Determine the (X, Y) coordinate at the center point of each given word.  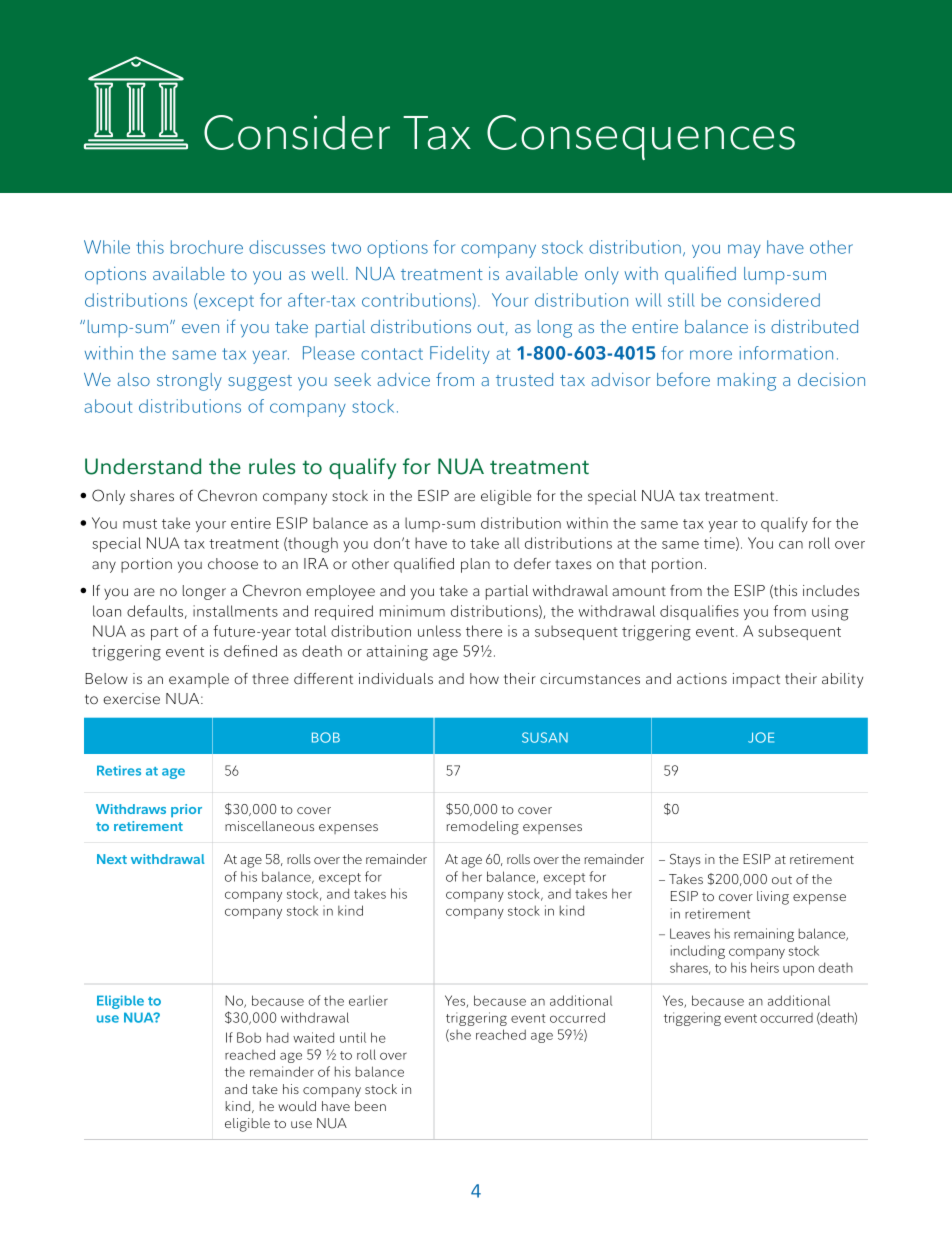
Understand (143, 466)
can (791, 545)
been (370, 1106)
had (278, 1037)
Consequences (641, 137)
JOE (761, 737)
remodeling (483, 828)
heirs (765, 967)
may (744, 251)
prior (186, 810)
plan (475, 565)
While (107, 247)
